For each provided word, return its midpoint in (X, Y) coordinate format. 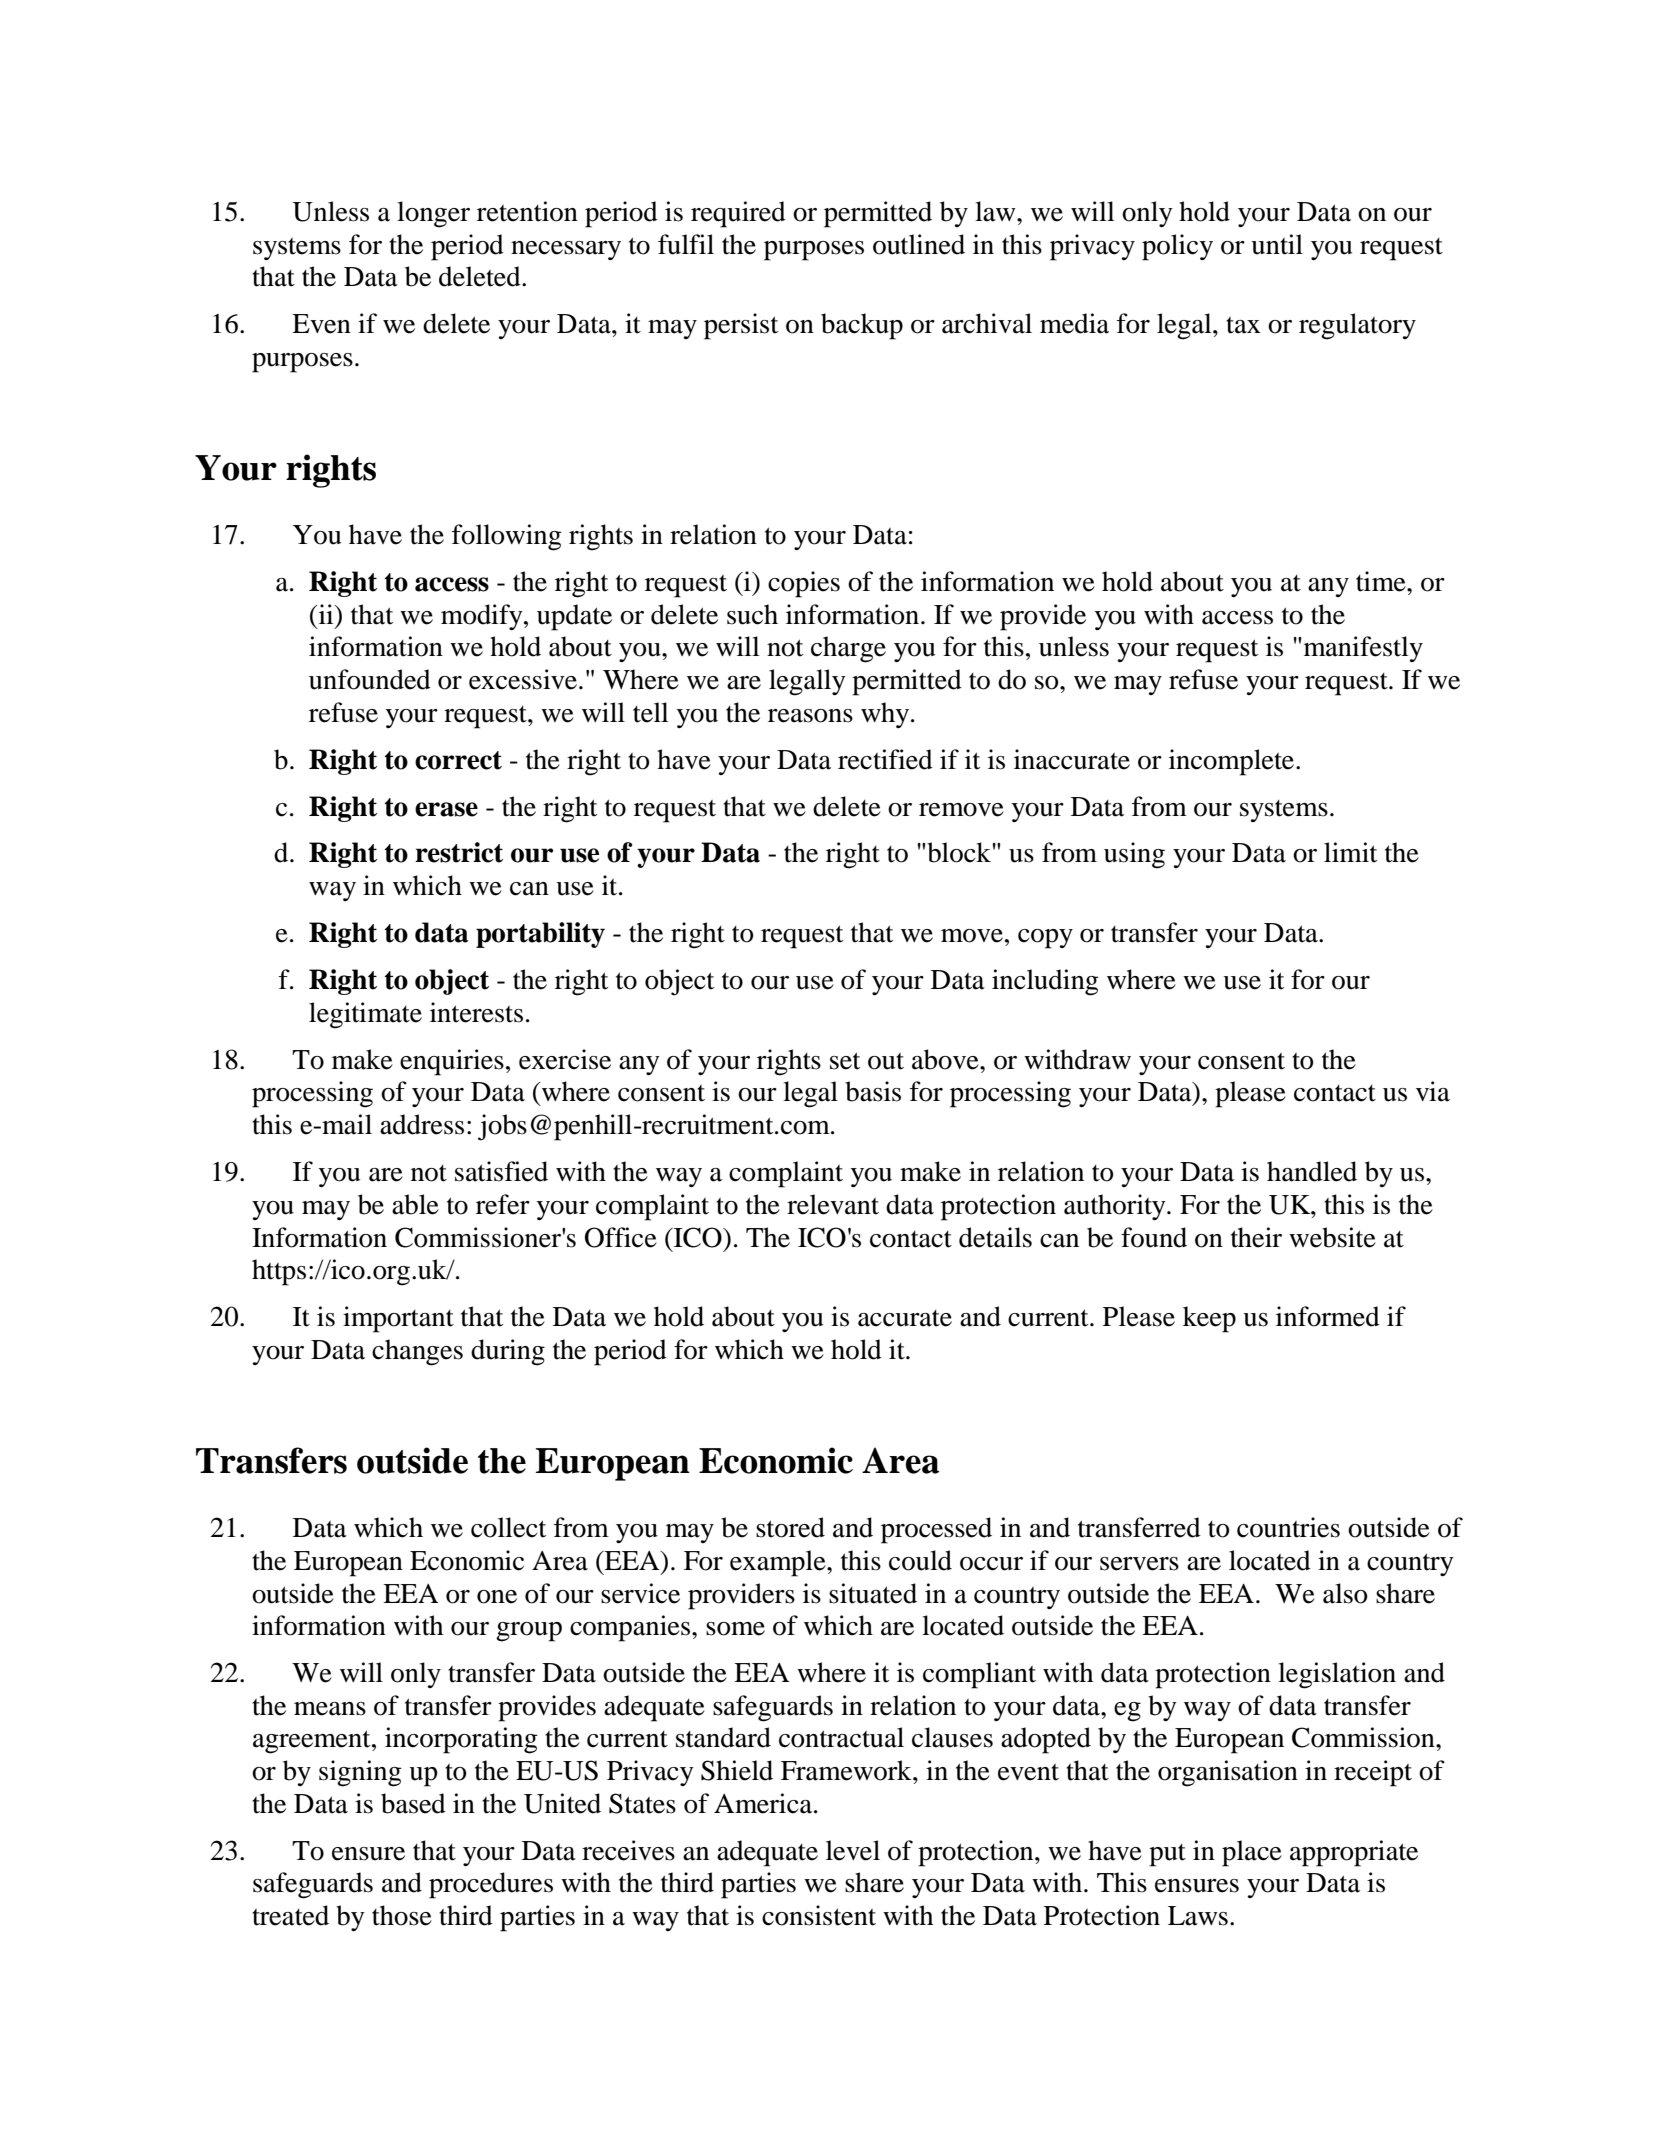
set (845, 1061)
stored (790, 1527)
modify (483, 617)
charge (848, 649)
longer (433, 214)
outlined (919, 244)
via (1433, 1091)
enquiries (452, 1062)
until (1277, 244)
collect (508, 1527)
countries (1288, 1527)
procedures (491, 1885)
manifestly (1362, 649)
